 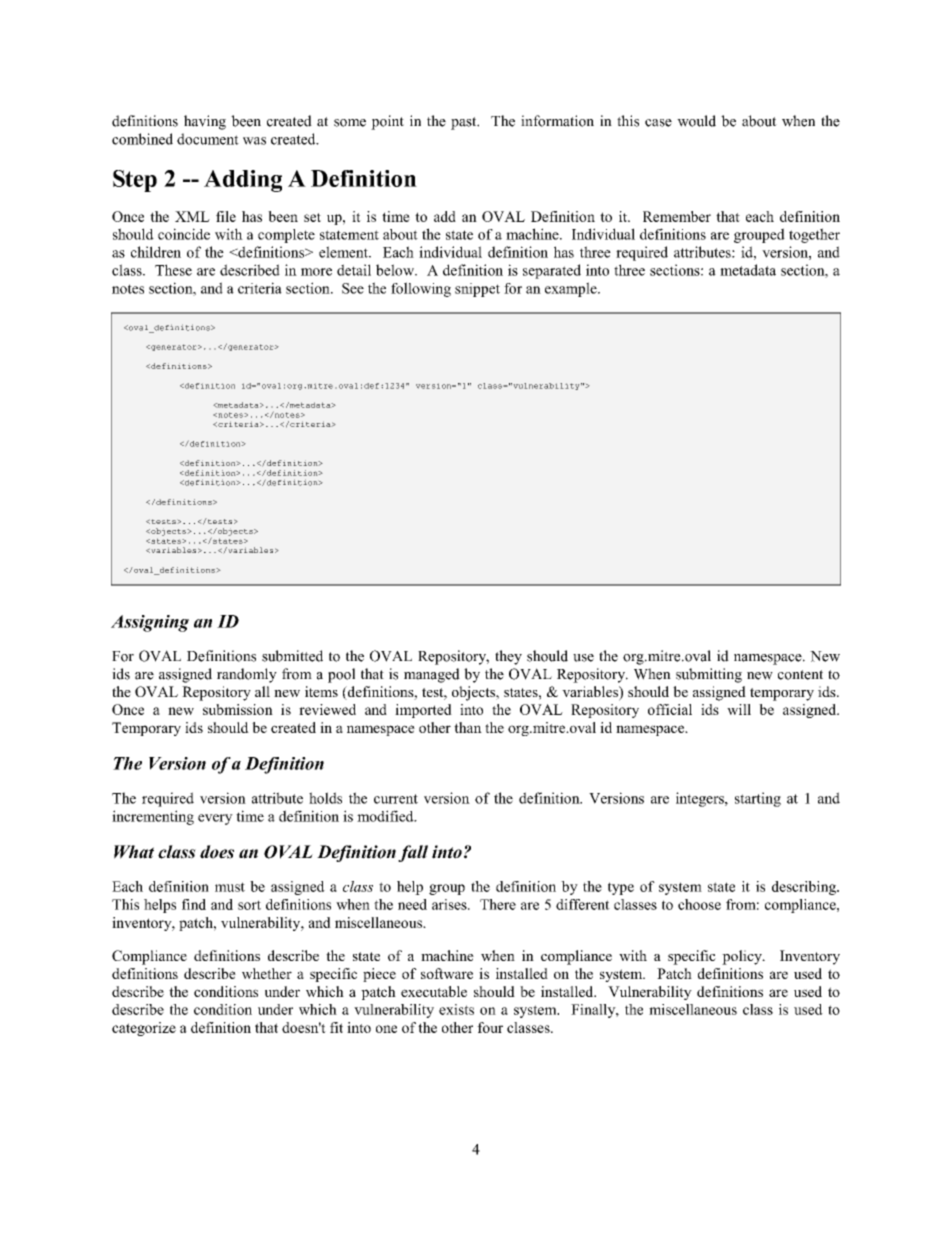 What do you see at coordinates (696, 121) in the document?
I see `would` at bounding box center [696, 121].
